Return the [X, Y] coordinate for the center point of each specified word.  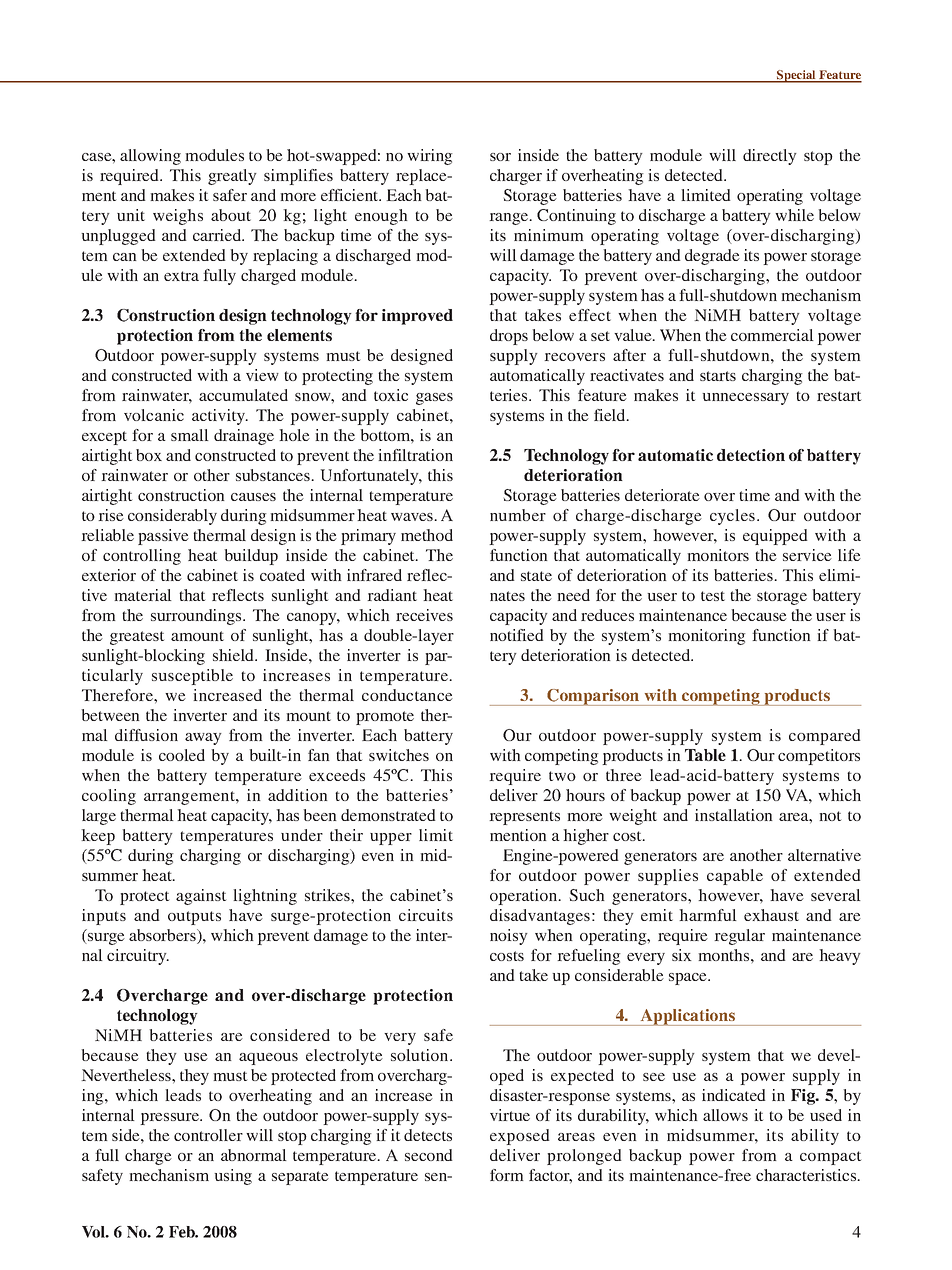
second [429, 1155]
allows [725, 1115]
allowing [150, 157]
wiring [430, 157]
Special [796, 76]
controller [208, 1135]
